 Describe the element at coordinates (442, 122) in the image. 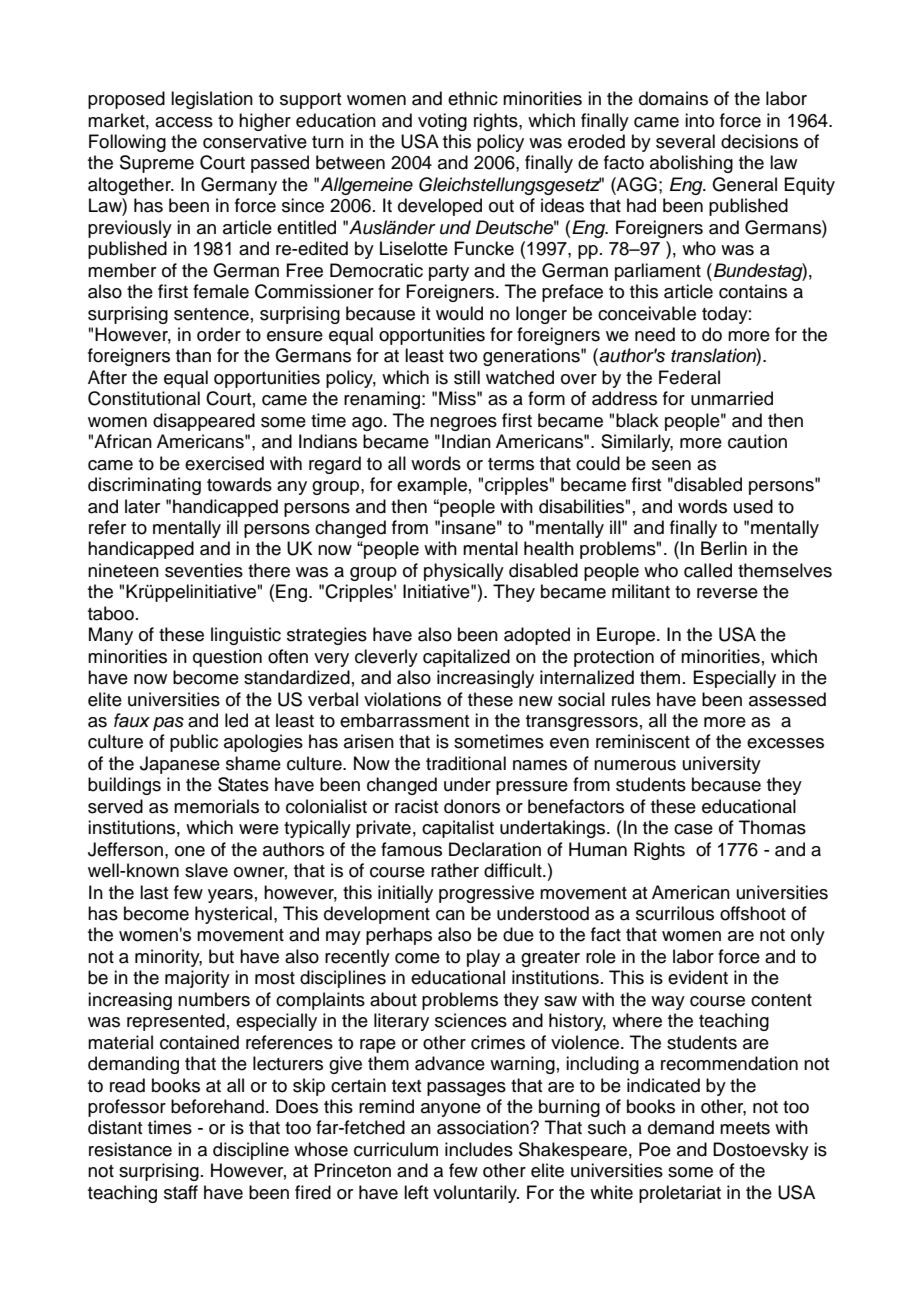

I see `voting` at that location.
